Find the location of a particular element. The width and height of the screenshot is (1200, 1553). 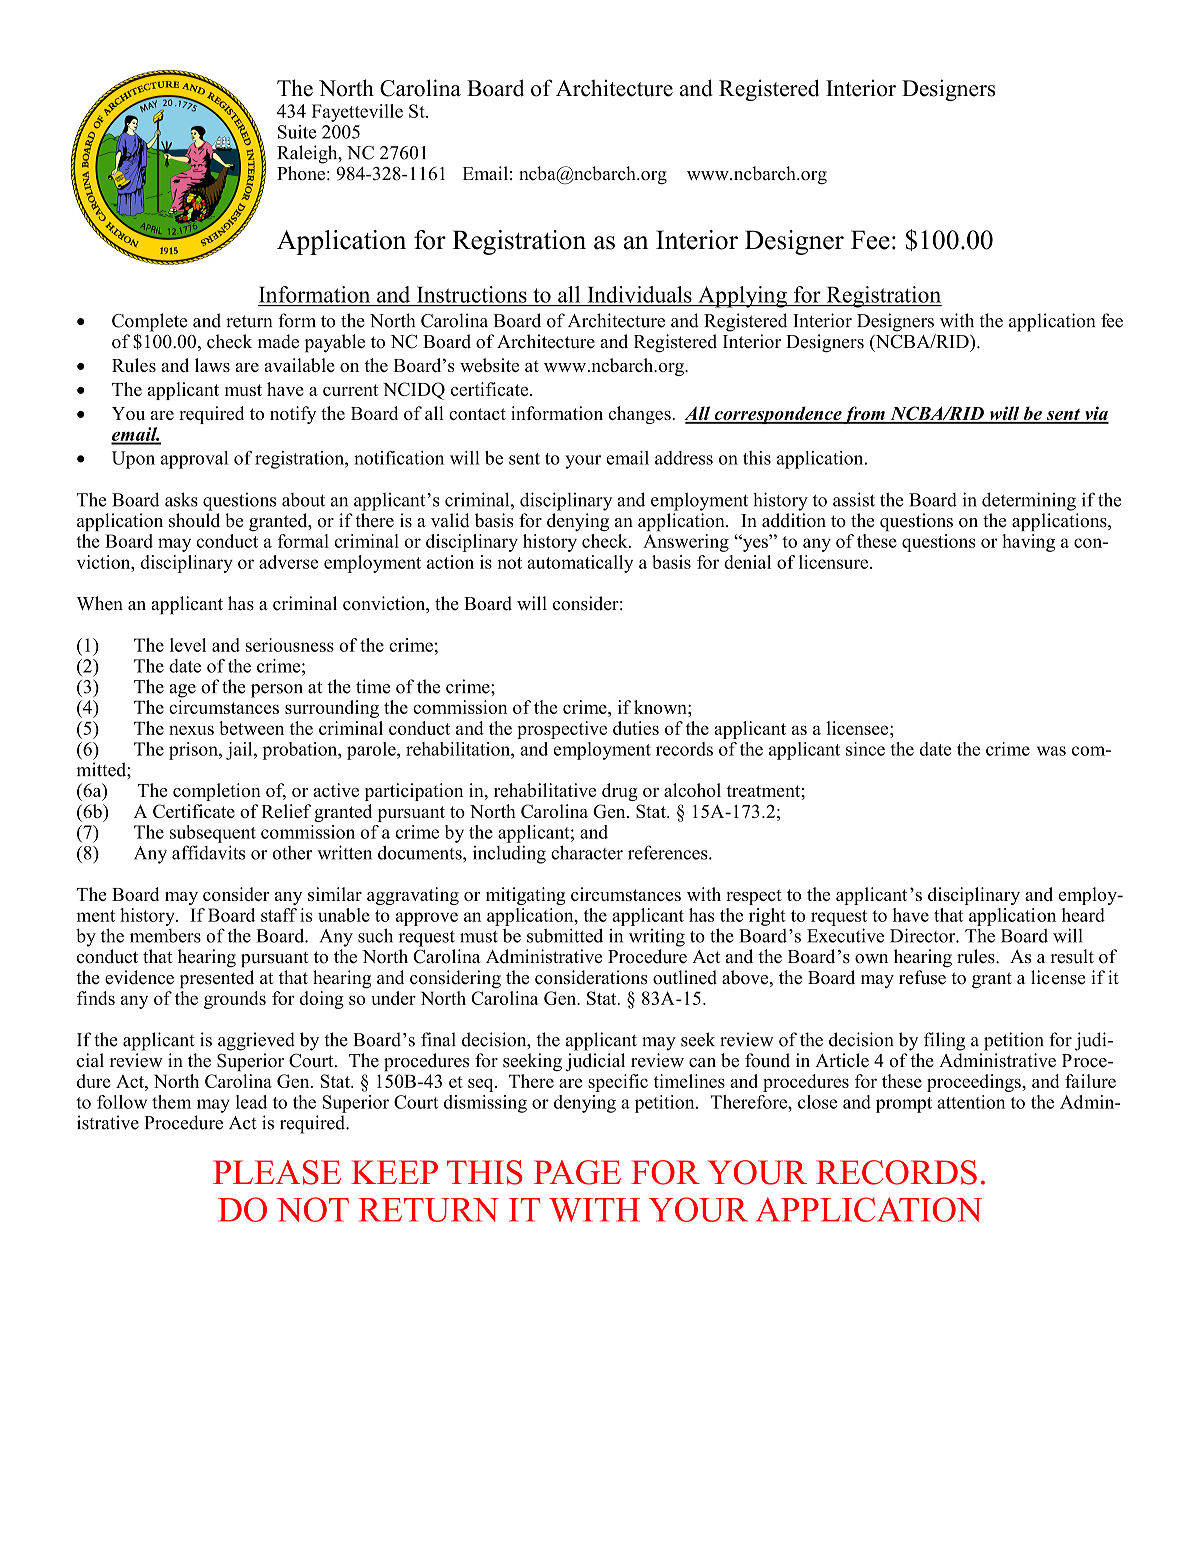

Applying is located at coordinates (742, 297).
